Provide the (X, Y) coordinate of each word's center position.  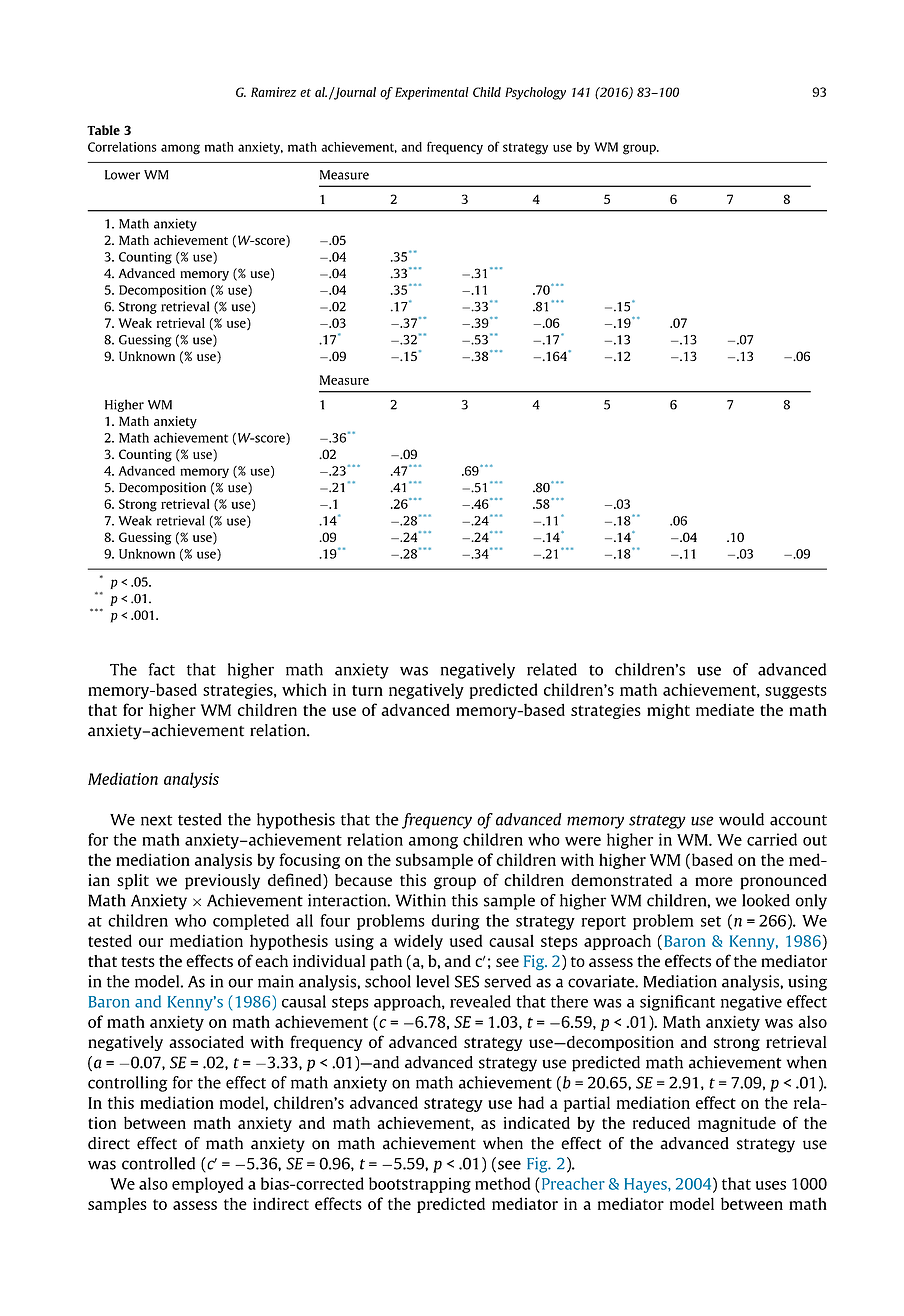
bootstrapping (420, 1185)
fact (162, 669)
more (714, 882)
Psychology (535, 93)
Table (103, 130)
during (455, 922)
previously (222, 882)
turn (367, 690)
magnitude (737, 1124)
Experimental (432, 93)
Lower (122, 175)
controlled (158, 1163)
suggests (796, 692)
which (304, 689)
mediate (725, 709)
